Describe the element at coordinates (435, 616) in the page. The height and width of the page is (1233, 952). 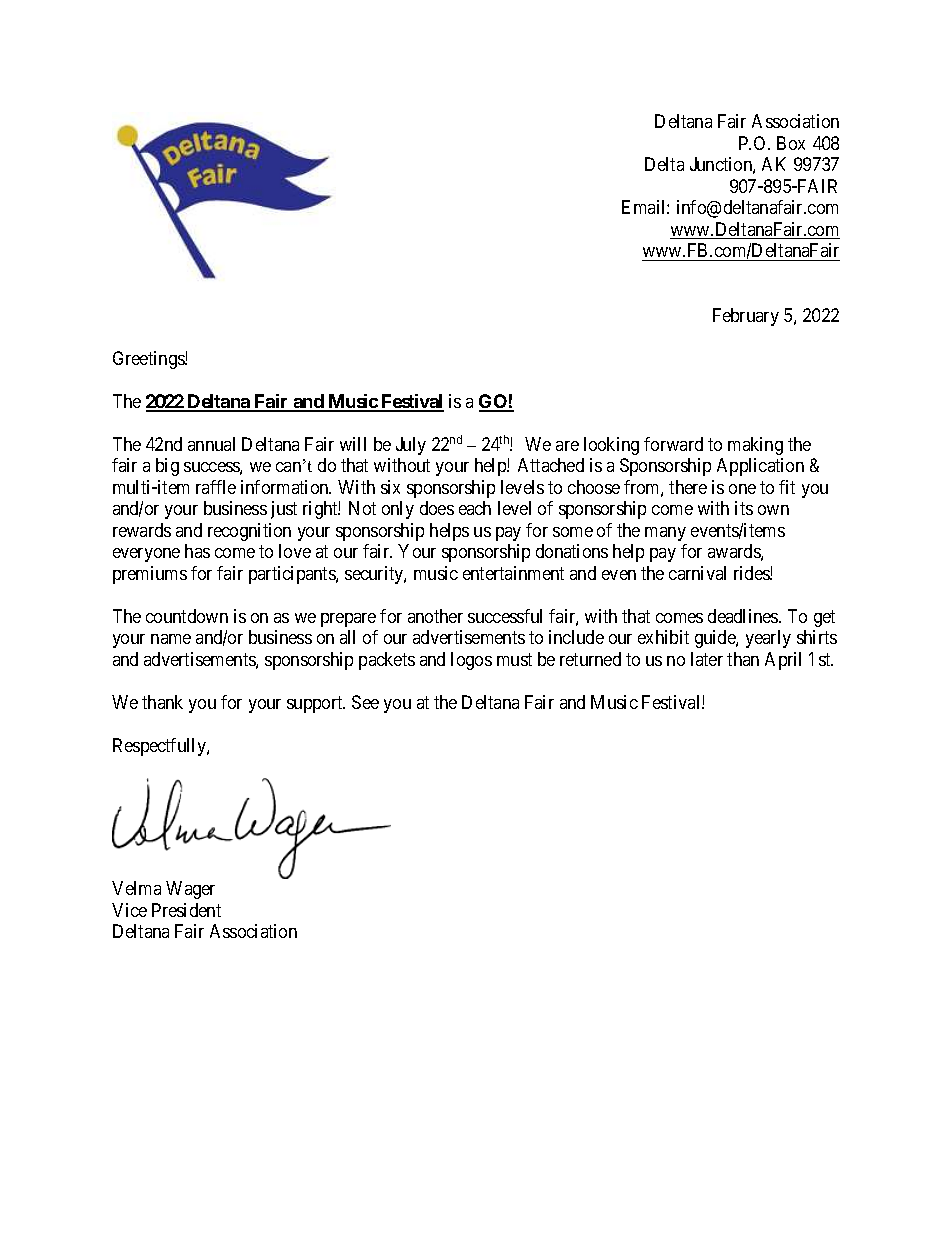
I see `another` at that location.
